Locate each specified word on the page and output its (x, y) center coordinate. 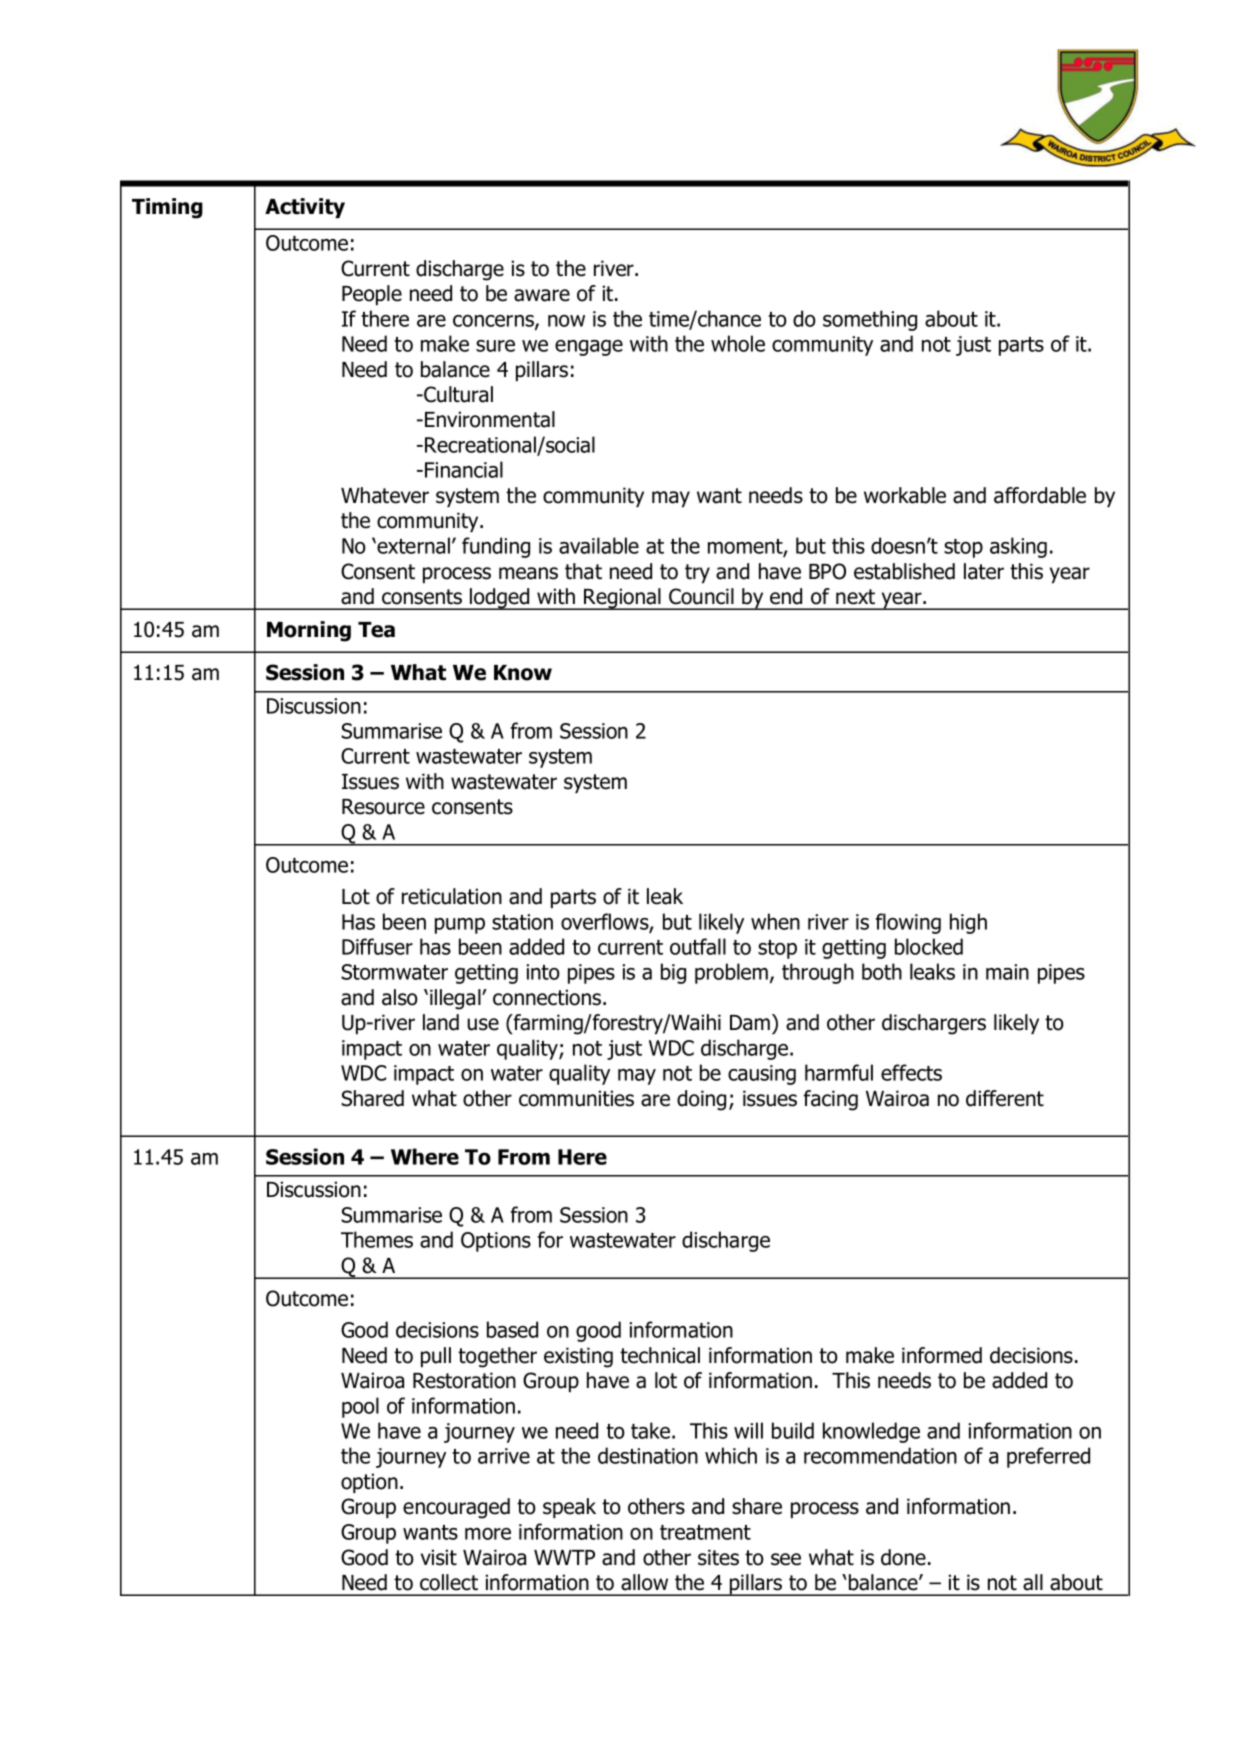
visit (439, 1557)
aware (542, 295)
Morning (309, 631)
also (400, 997)
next (855, 597)
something (870, 320)
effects (911, 1072)
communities (576, 1098)
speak (569, 1508)
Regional (622, 599)
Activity (305, 208)
